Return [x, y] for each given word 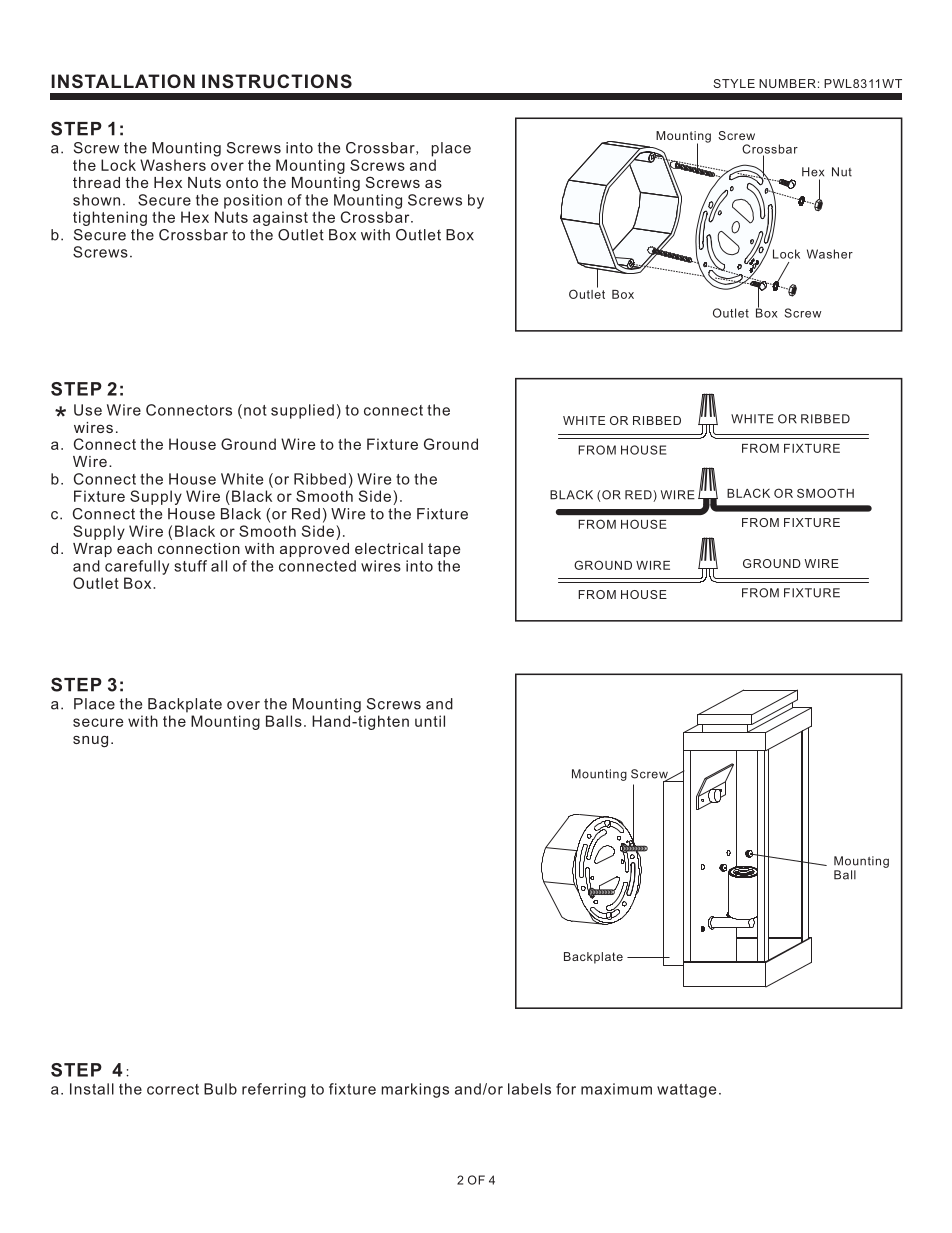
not [255, 410]
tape [444, 550]
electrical [389, 548]
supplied [302, 411]
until [430, 721]
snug [90, 742]
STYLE [734, 83]
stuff [190, 566]
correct [173, 1089]
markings [415, 1090]
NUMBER [787, 83]
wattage [686, 1091]
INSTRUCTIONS [277, 81]
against [280, 218]
